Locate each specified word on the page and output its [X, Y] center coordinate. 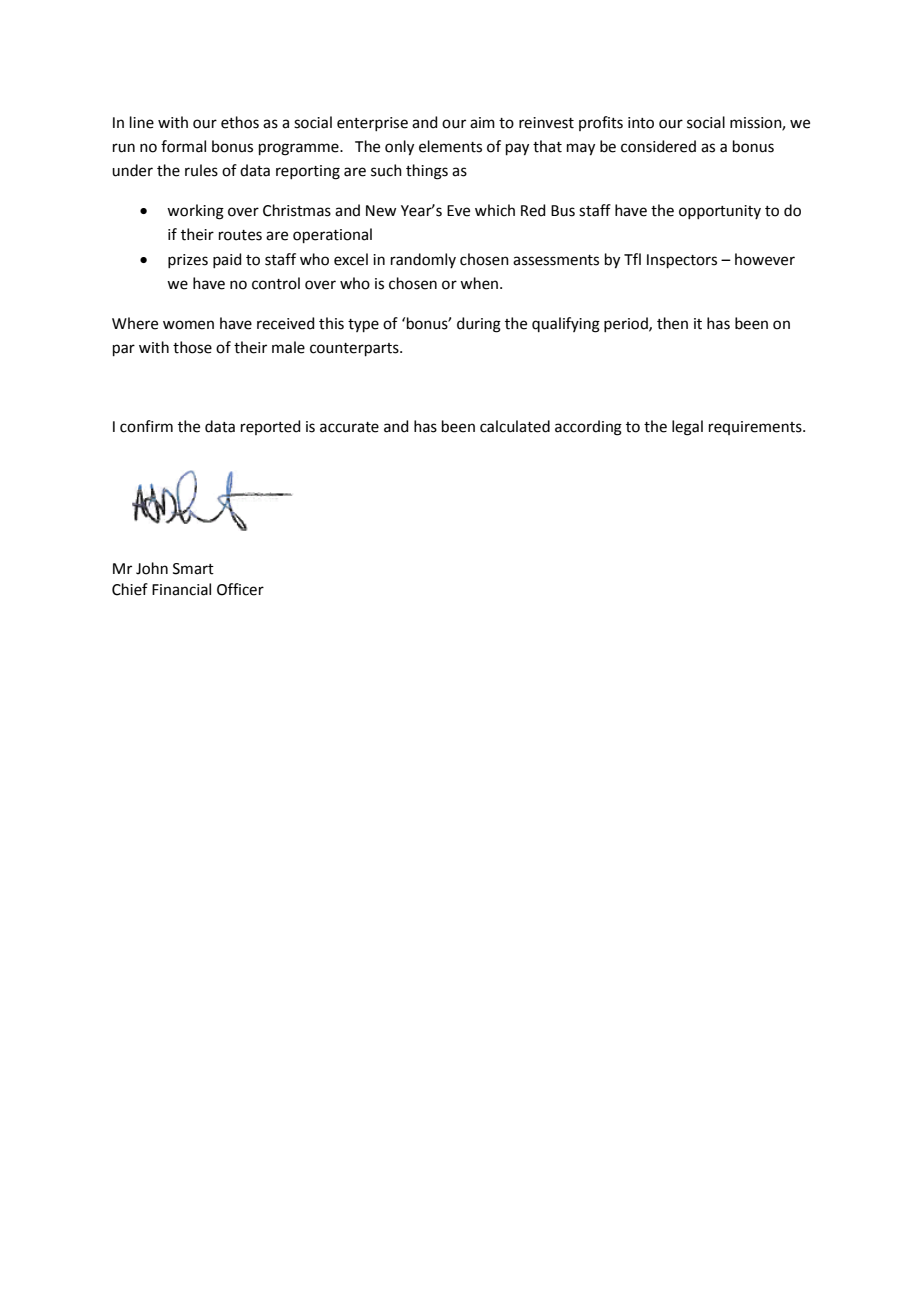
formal [183, 146]
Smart [193, 569]
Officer [240, 589]
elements [450, 146]
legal [687, 428]
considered [658, 146]
